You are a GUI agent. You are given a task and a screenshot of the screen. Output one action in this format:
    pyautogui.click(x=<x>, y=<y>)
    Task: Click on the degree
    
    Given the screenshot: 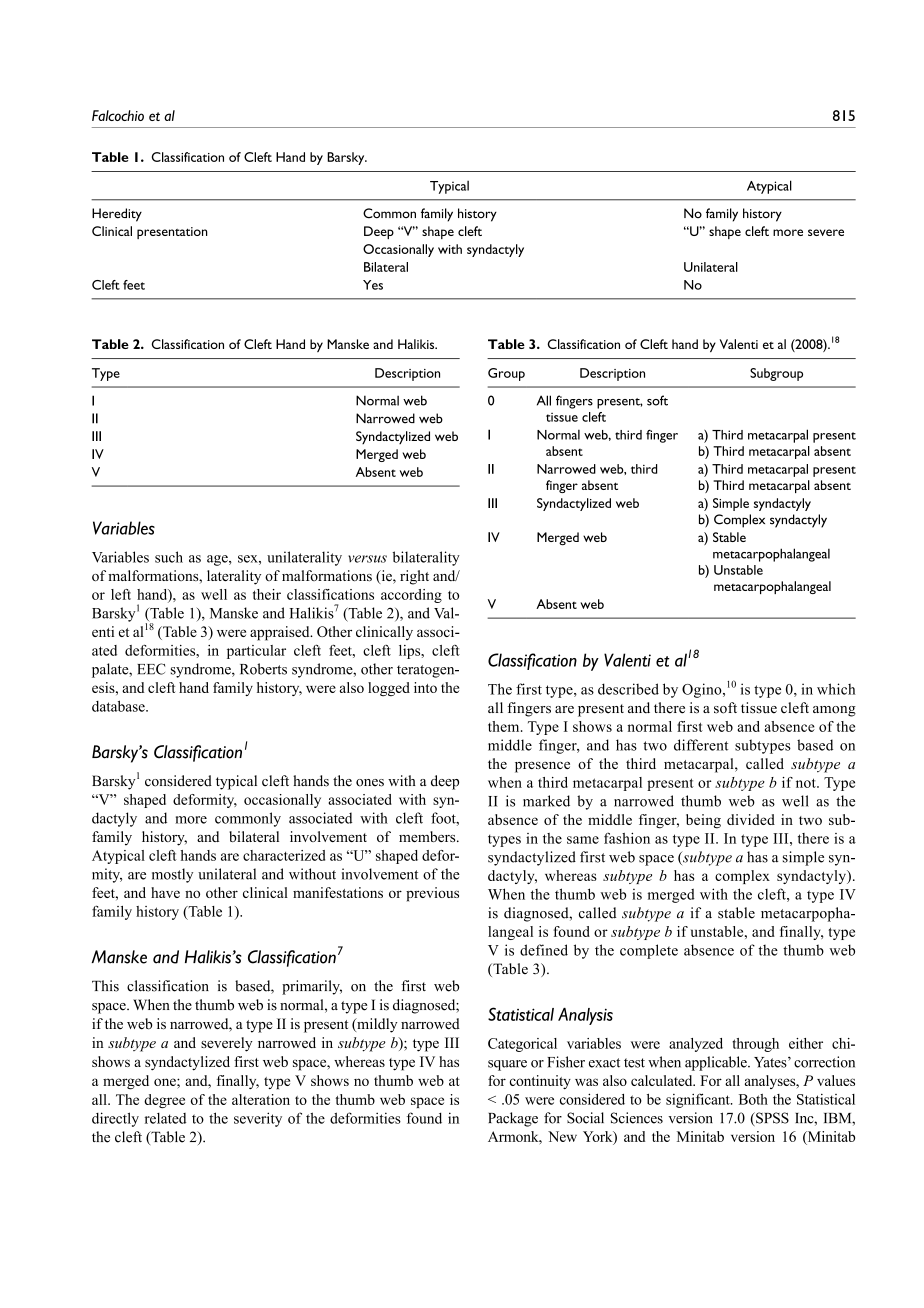 What is the action you would take?
    pyautogui.click(x=164, y=1101)
